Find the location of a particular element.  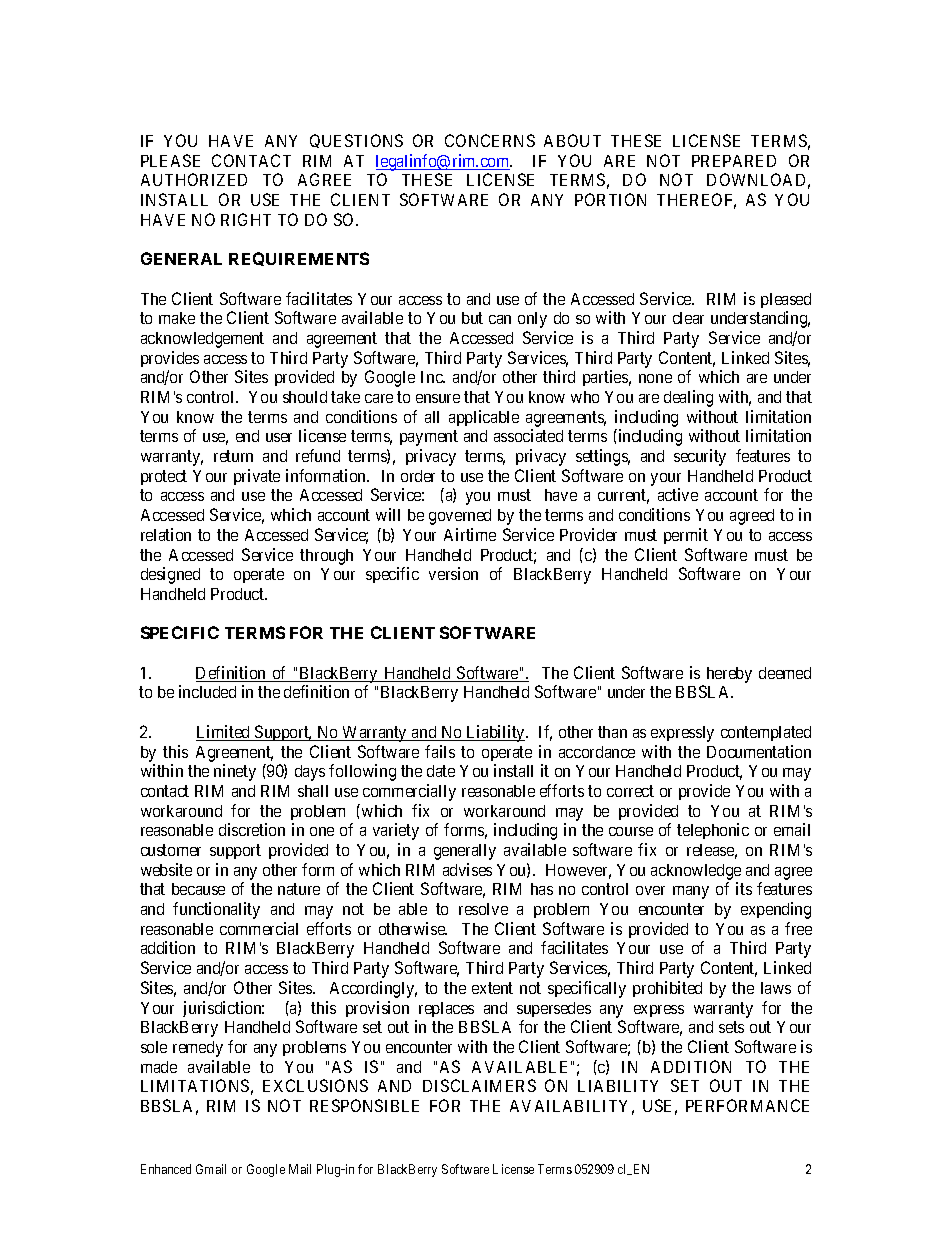

Limited is located at coordinates (224, 733).
